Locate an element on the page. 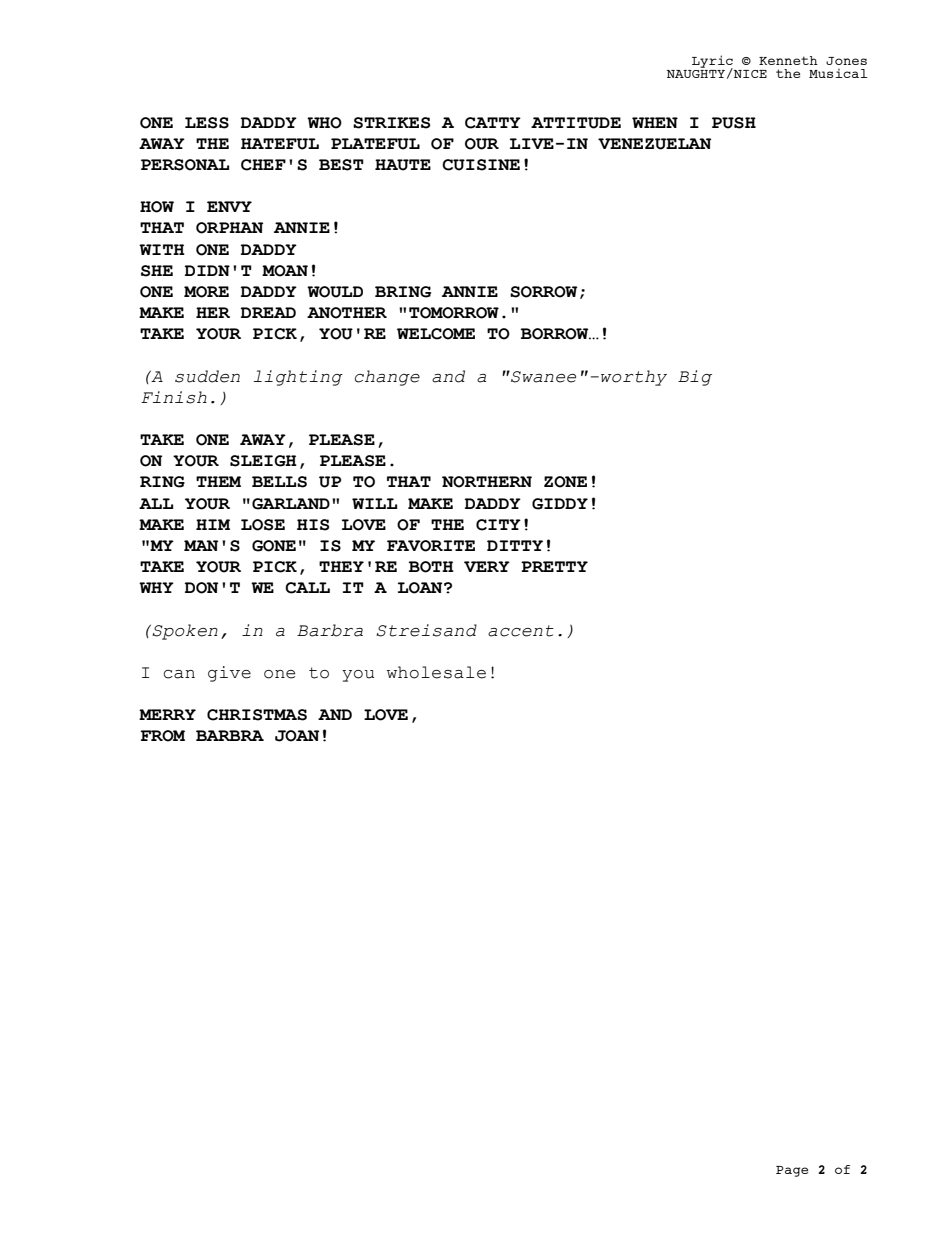 This document has height=1233, width=952. PRETTY is located at coordinates (554, 566).
